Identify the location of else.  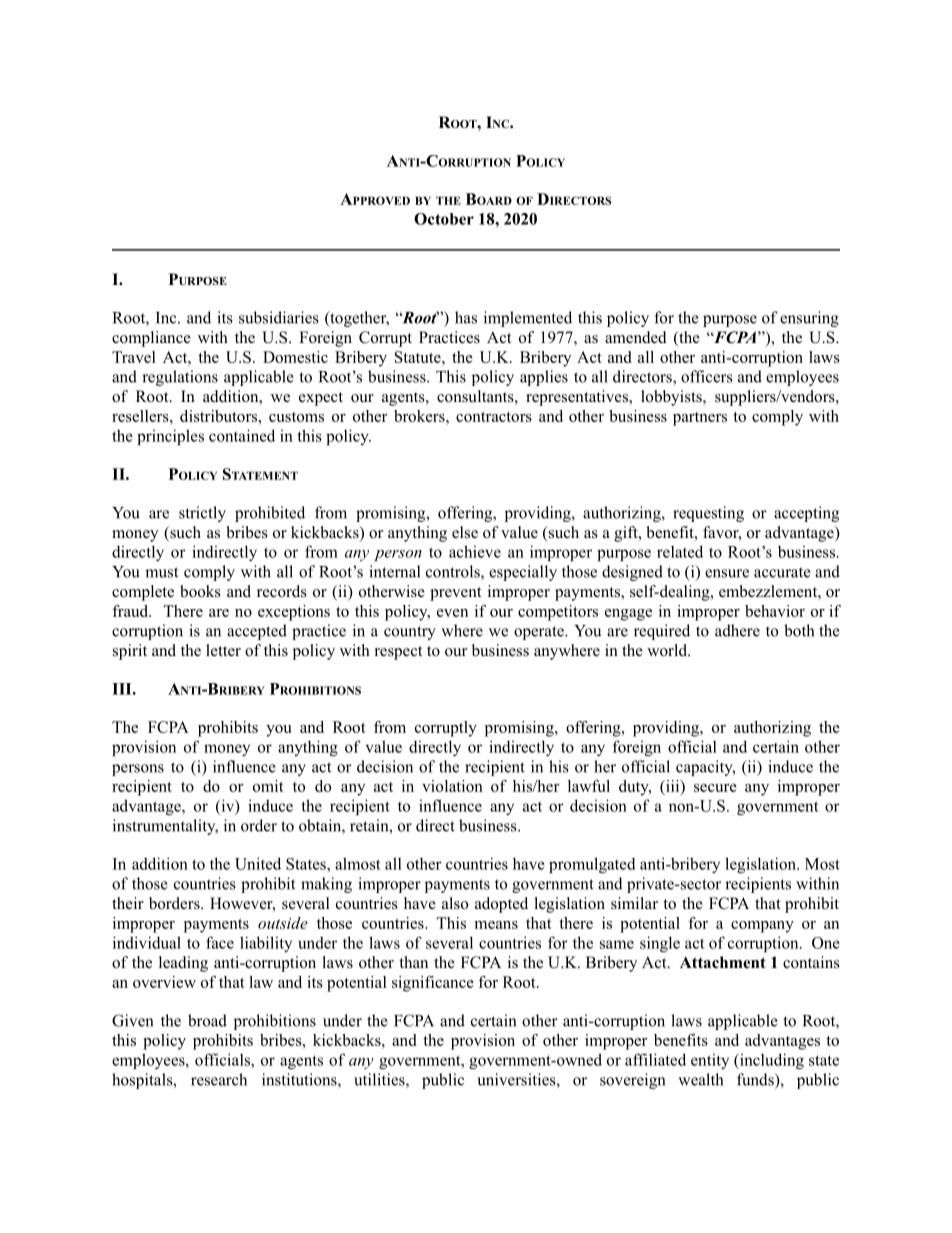
(465, 532).
